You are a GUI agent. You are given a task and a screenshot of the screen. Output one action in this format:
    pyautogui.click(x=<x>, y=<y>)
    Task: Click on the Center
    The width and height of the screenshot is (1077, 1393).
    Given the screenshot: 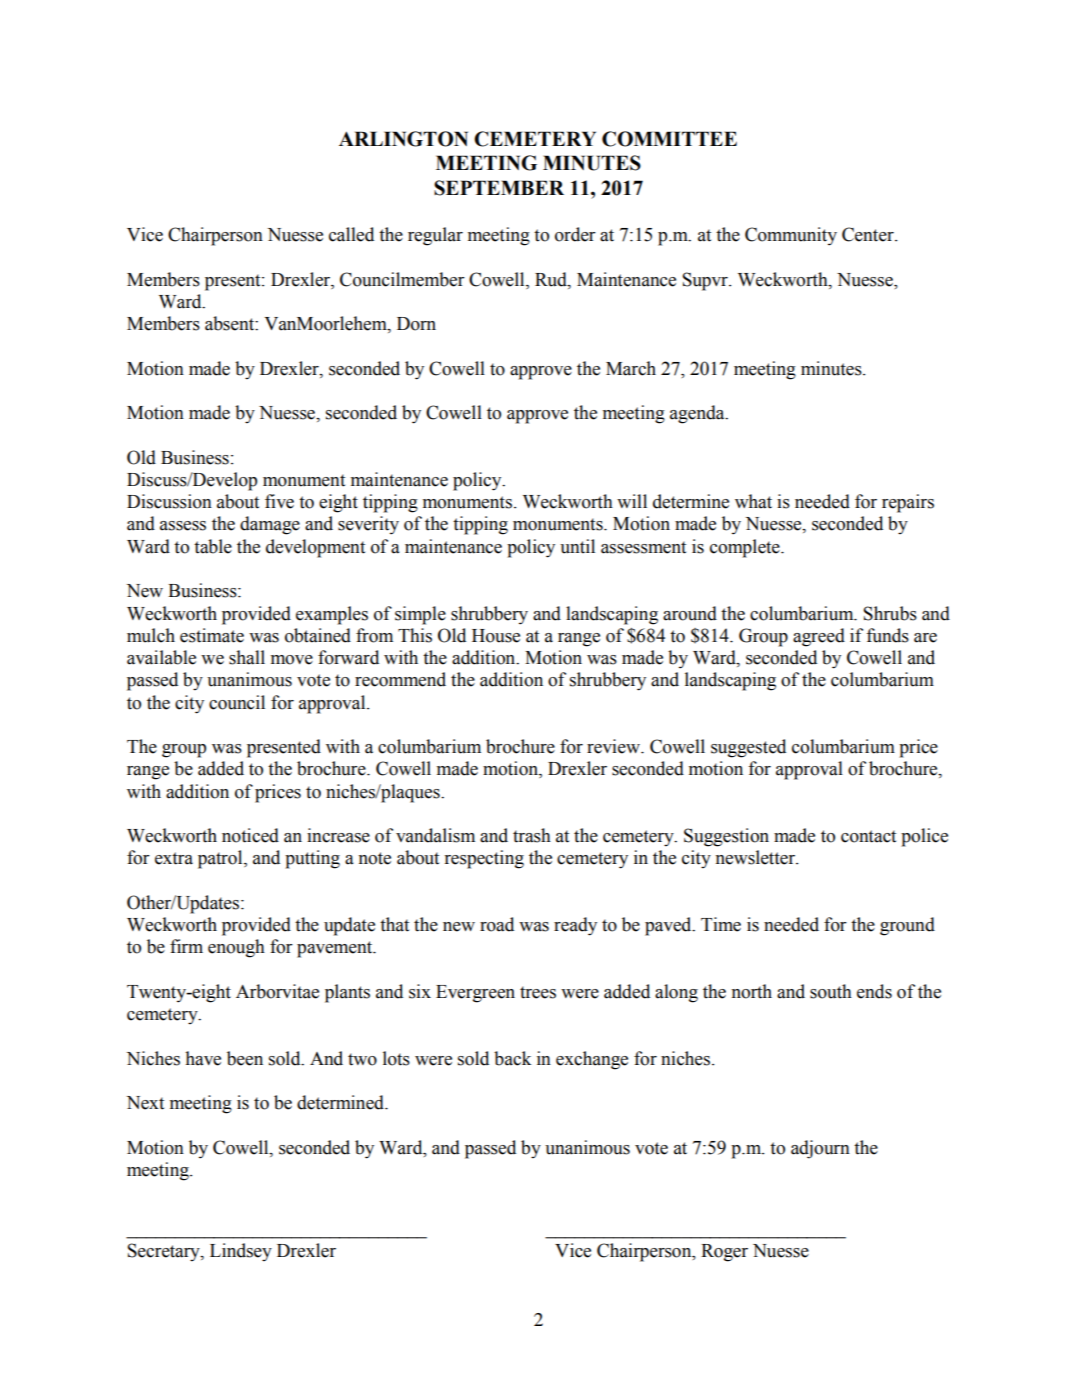 What is the action you would take?
    pyautogui.click(x=869, y=234)
